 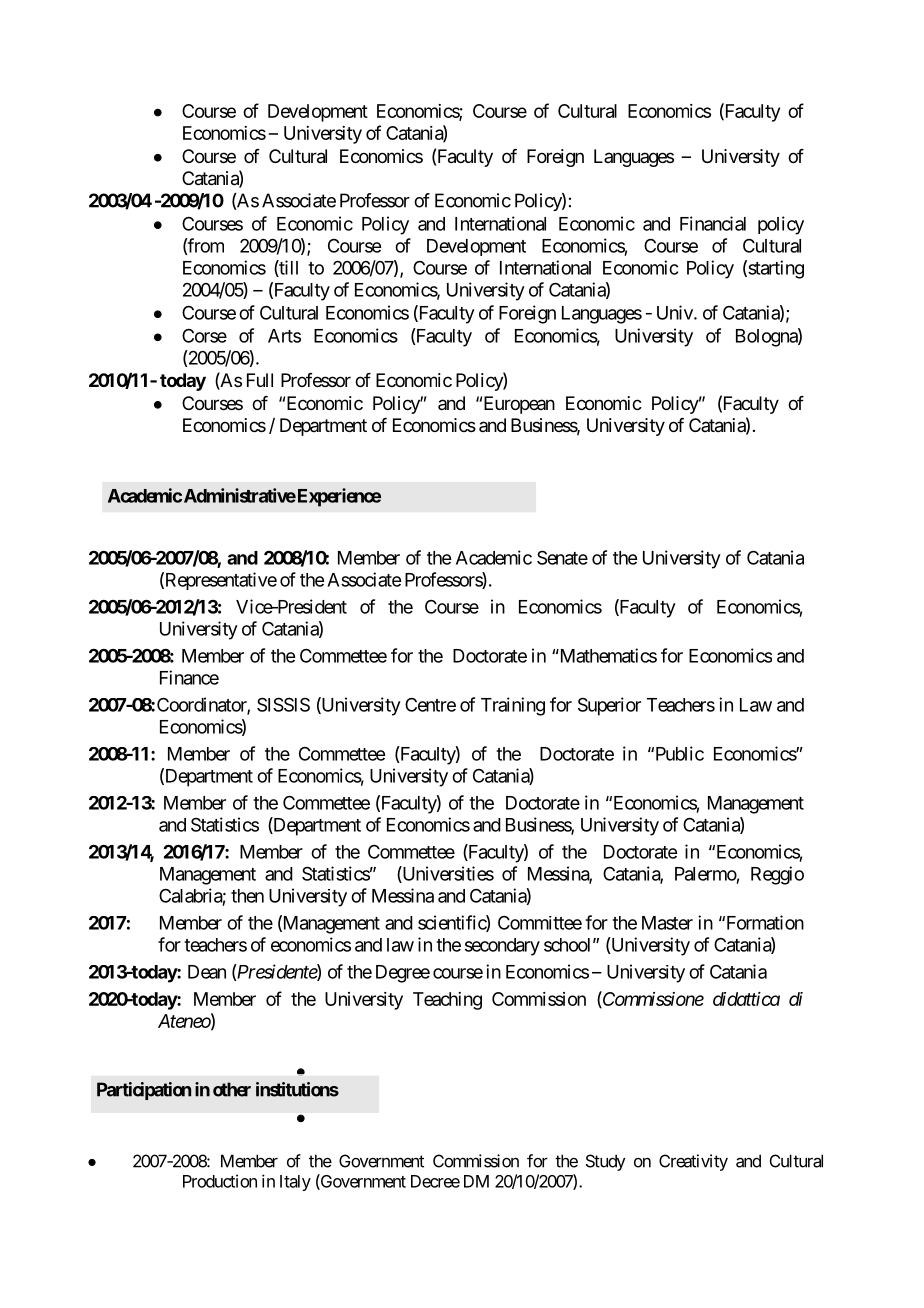 What do you see at coordinates (204, 335) in the screenshot?
I see `Corse` at bounding box center [204, 335].
